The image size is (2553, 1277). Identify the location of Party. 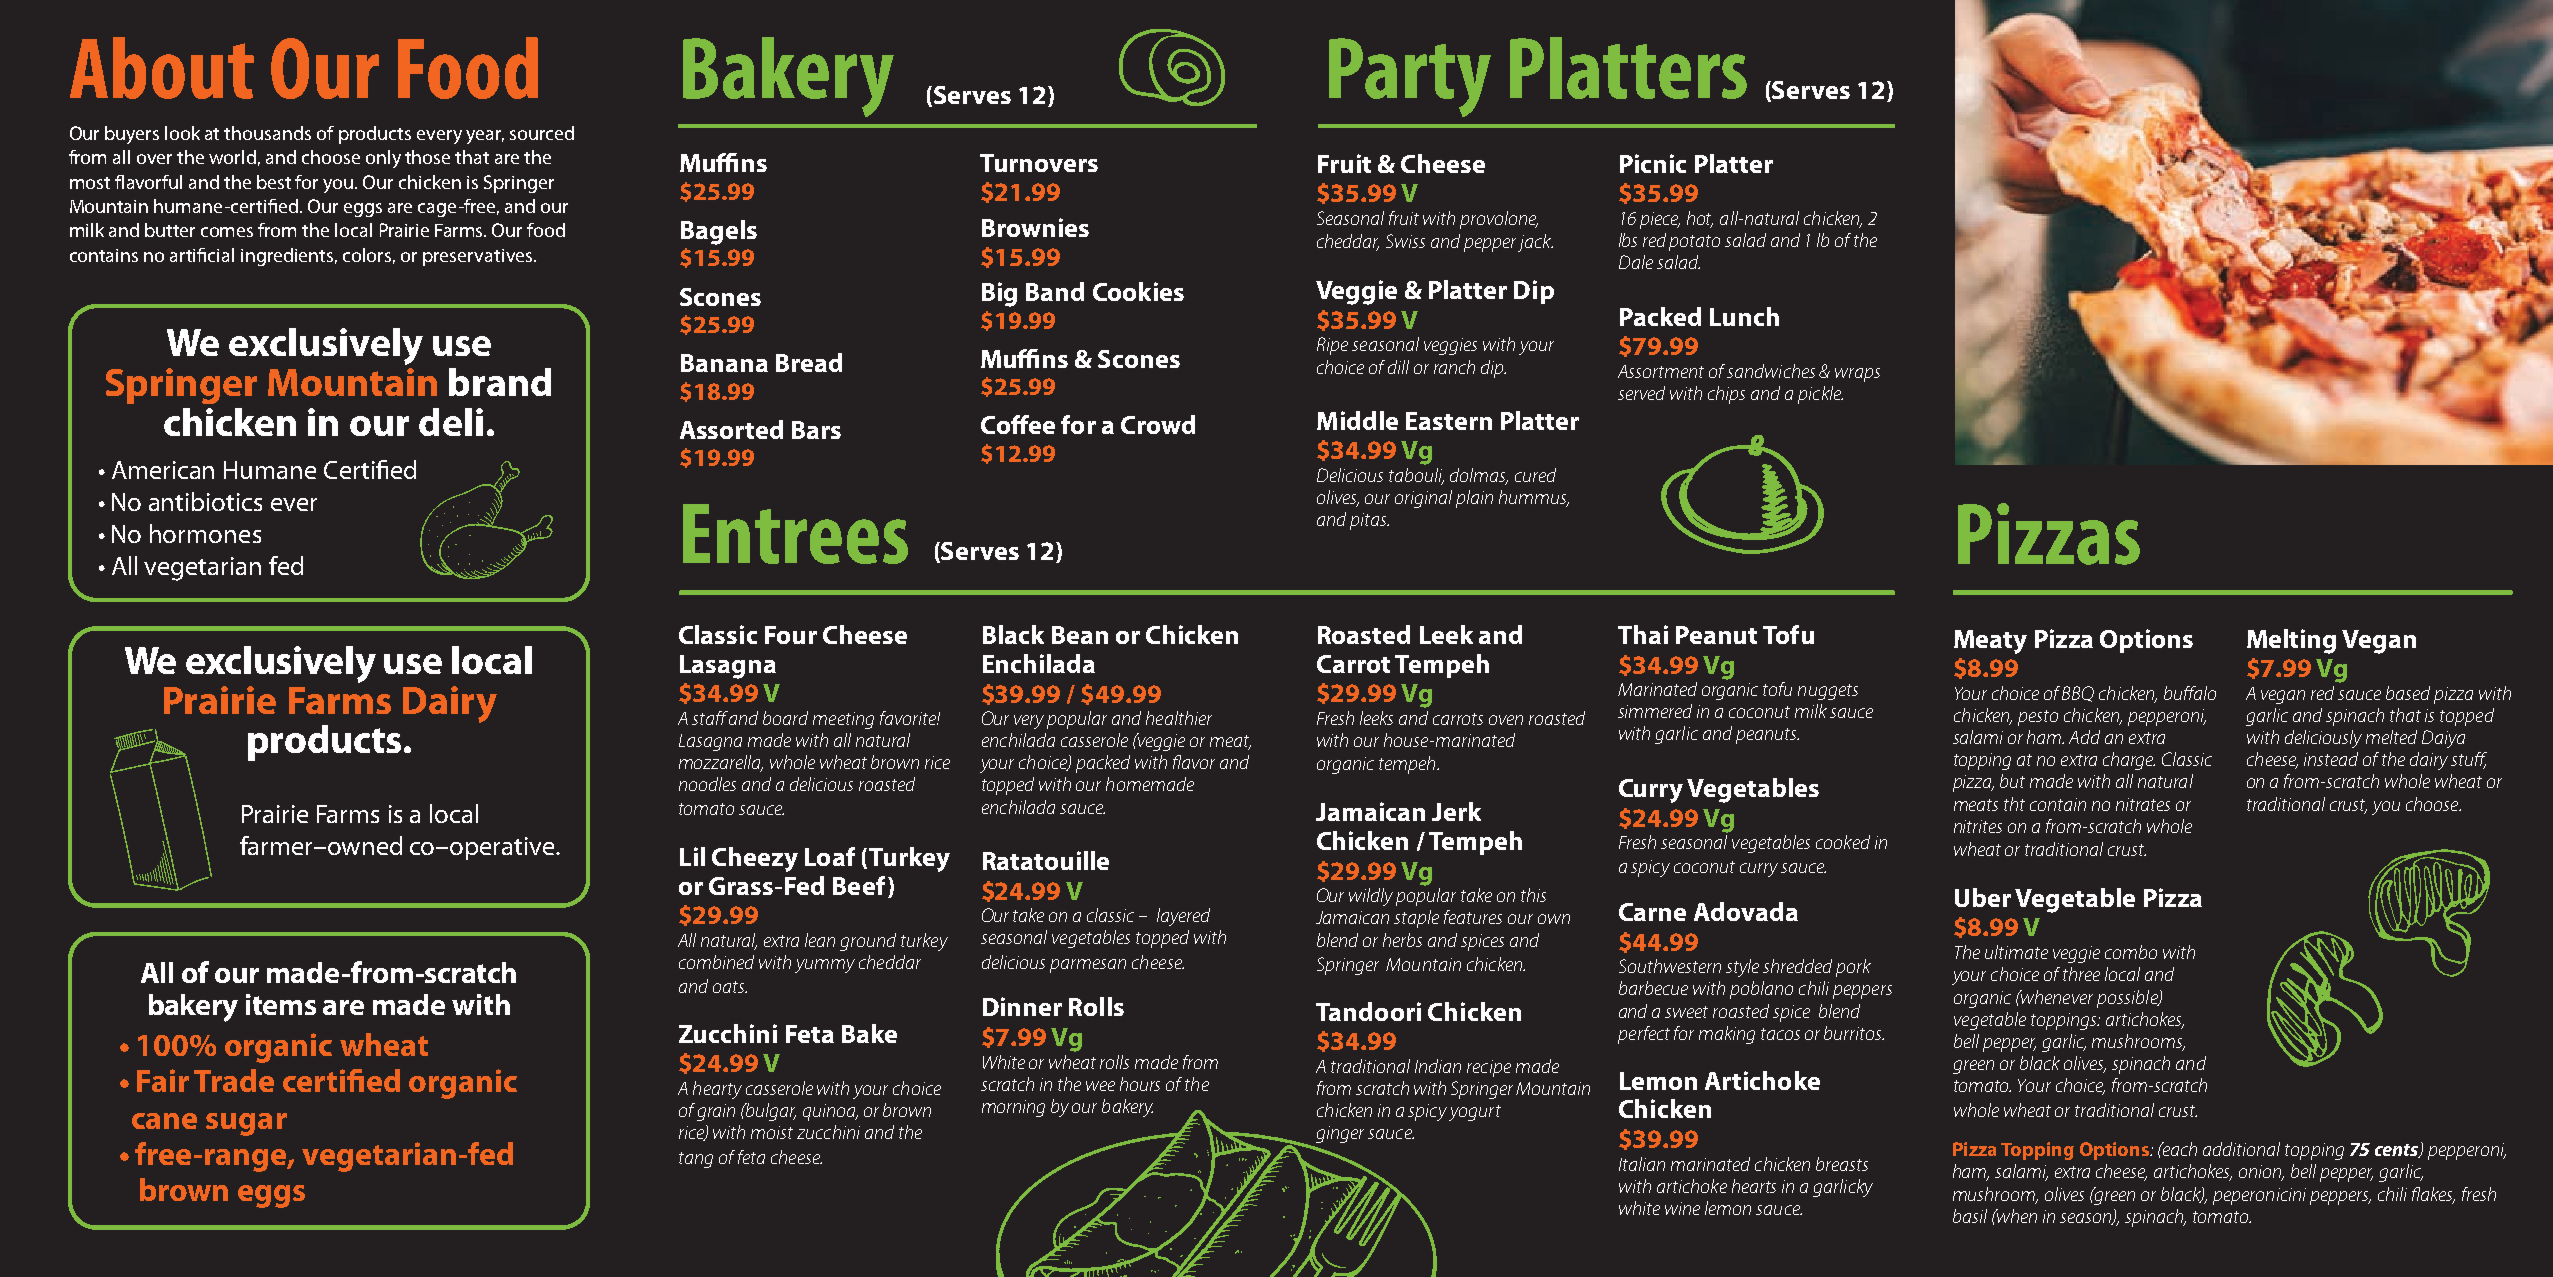
(1410, 77).
